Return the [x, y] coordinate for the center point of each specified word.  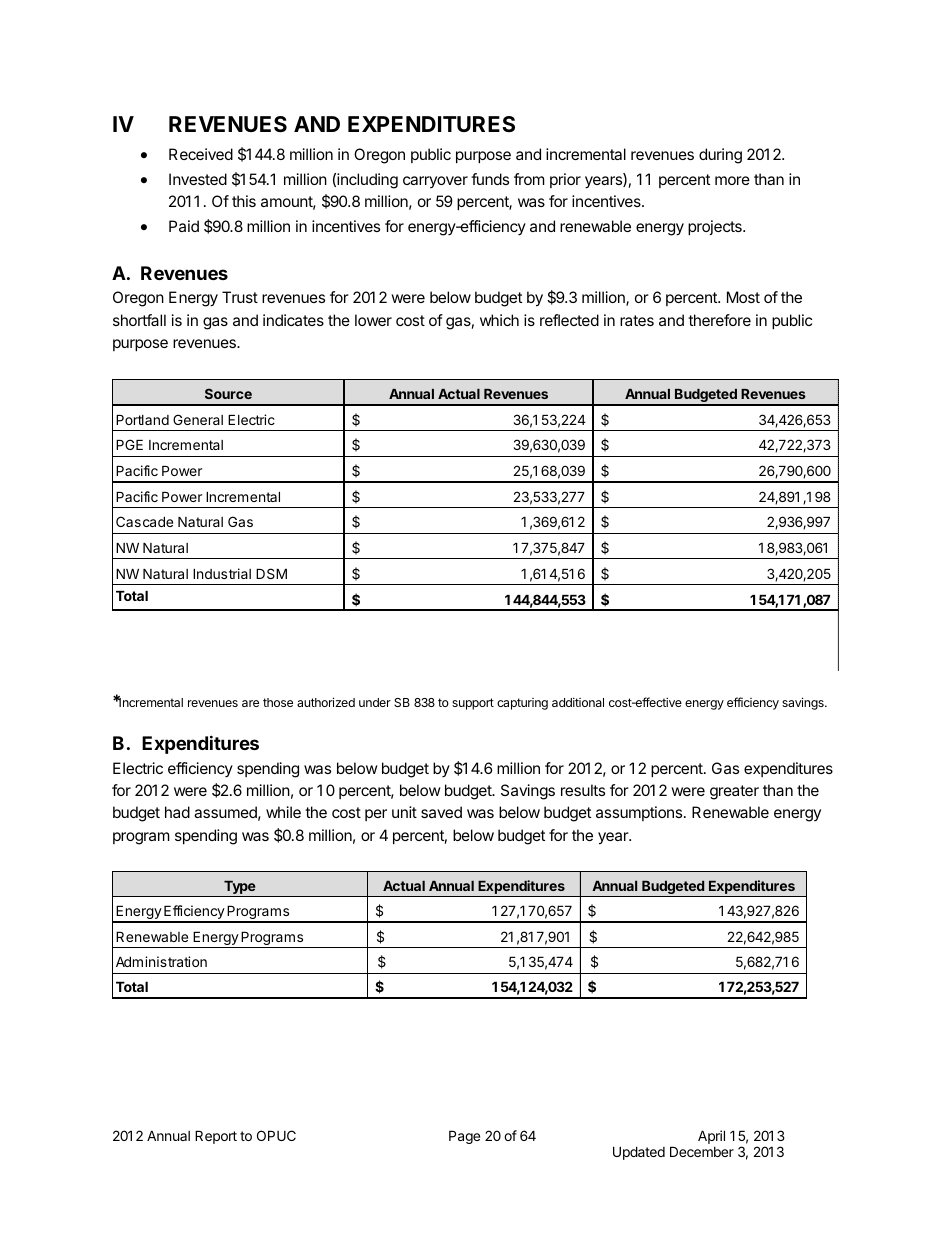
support [473, 704]
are [250, 703]
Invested [198, 179]
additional [578, 702]
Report [216, 1137]
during [720, 156]
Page [464, 1137]
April [711, 1137]
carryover [435, 182]
